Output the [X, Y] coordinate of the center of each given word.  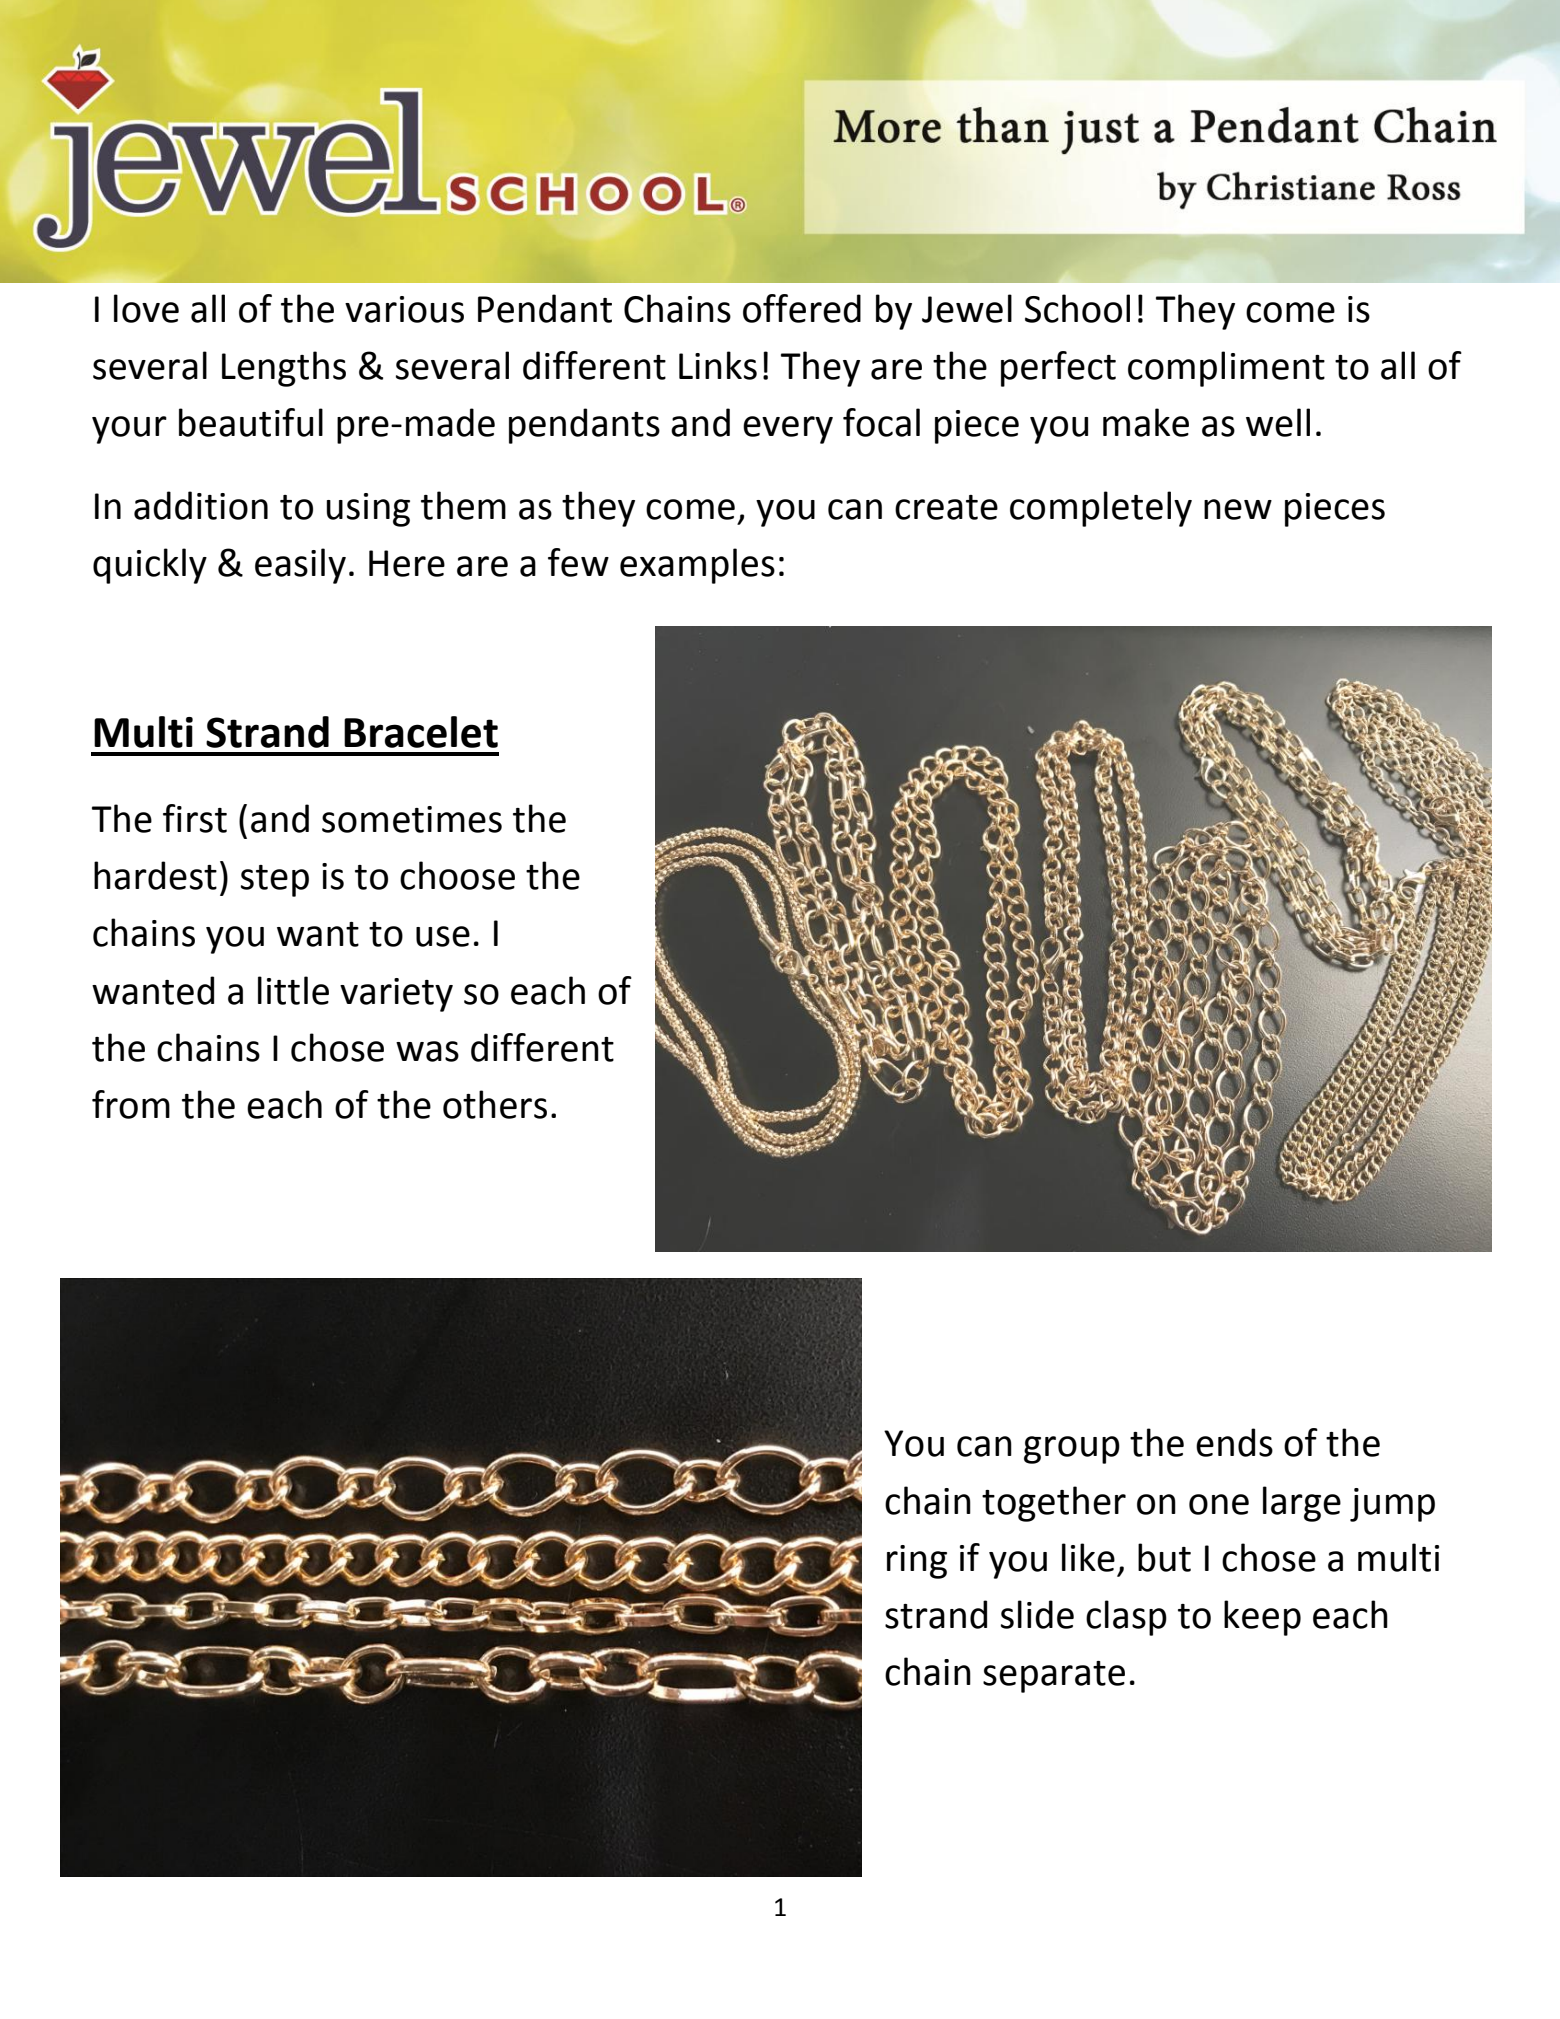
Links [718, 365]
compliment [1226, 369]
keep [1262, 1618]
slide [1037, 1614]
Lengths [284, 369]
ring [917, 1562]
